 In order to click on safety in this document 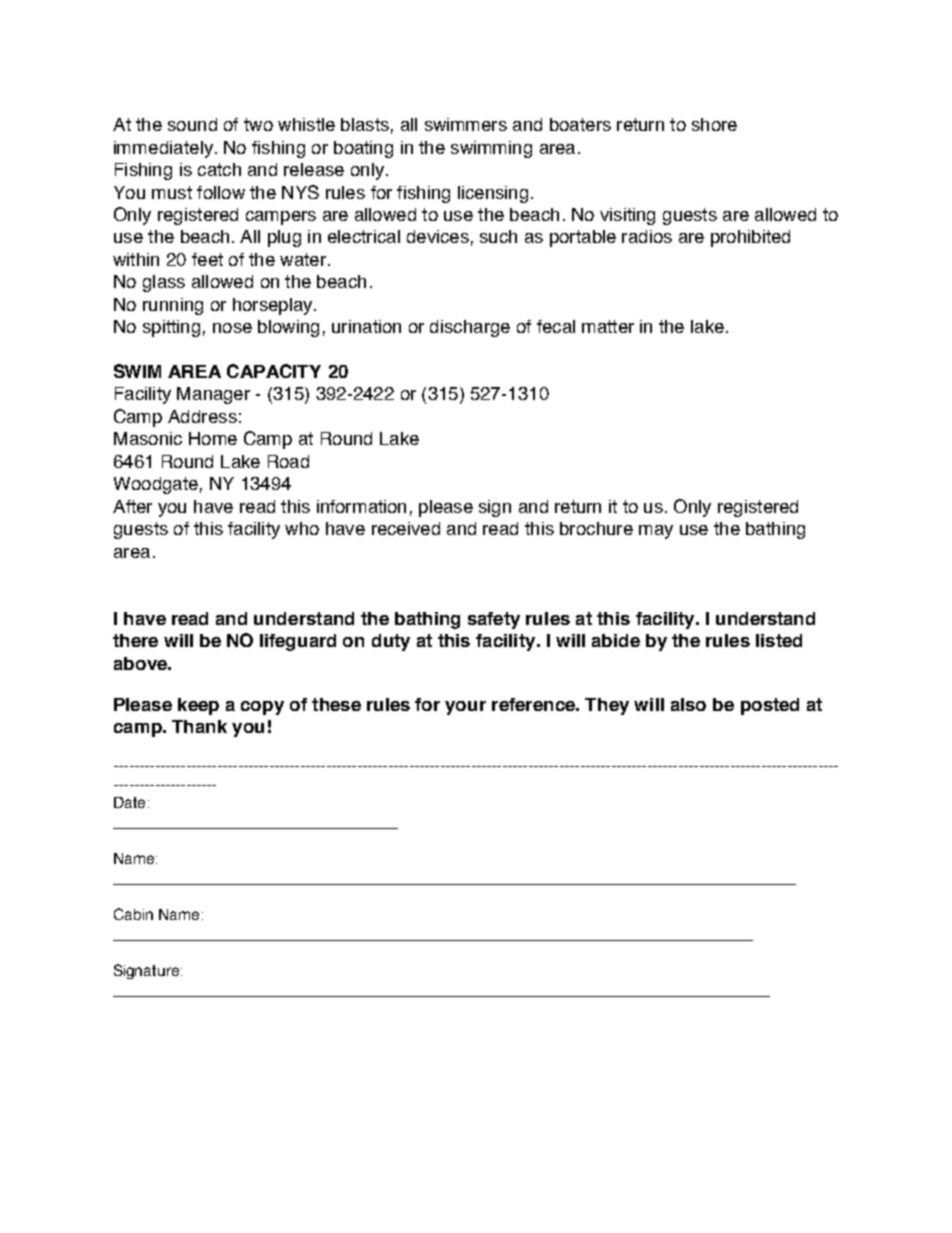, I will do `click(494, 620)`.
